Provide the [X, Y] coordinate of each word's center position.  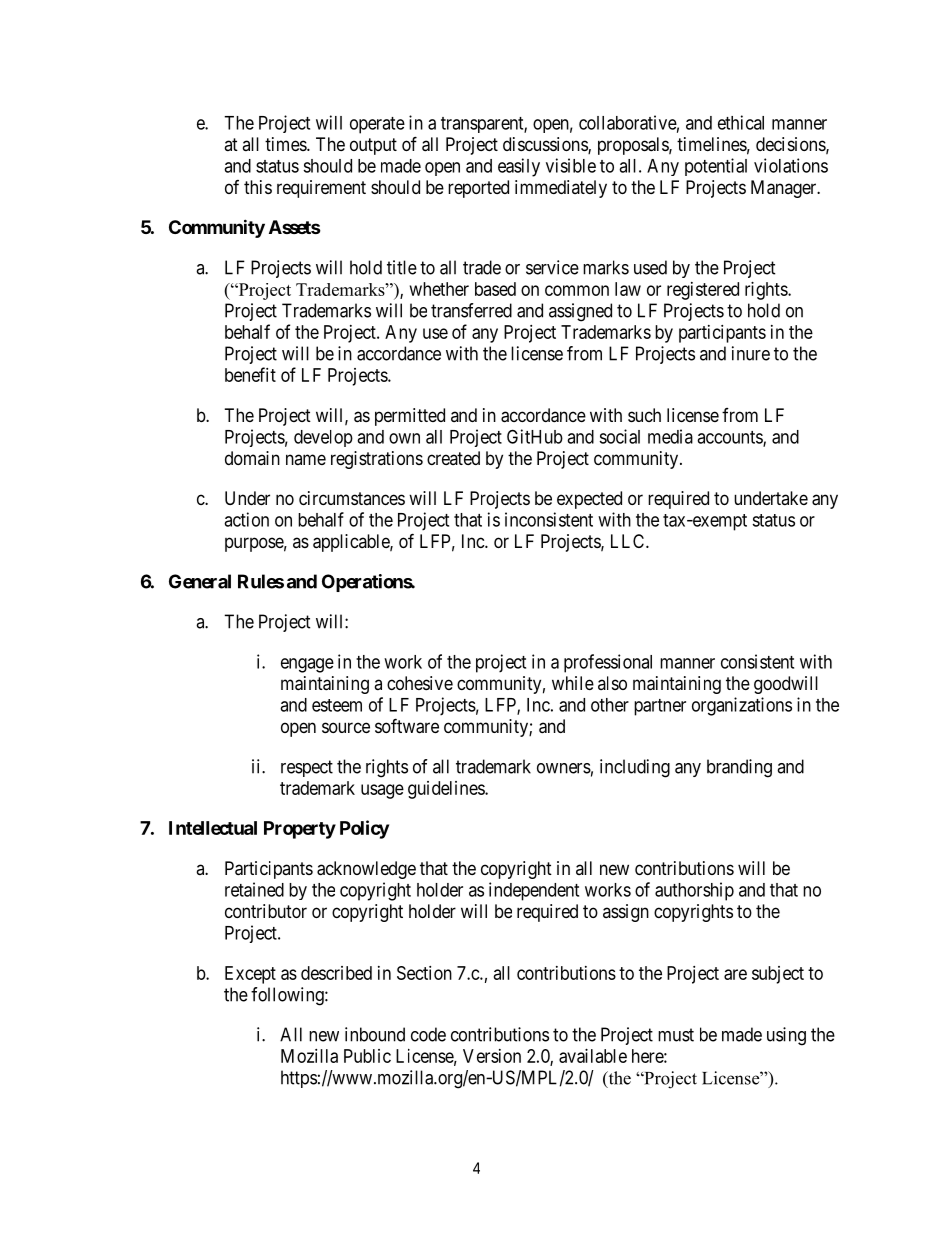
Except [250, 975]
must [676, 1035]
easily [519, 167]
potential [716, 167]
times [286, 144]
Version [492, 1056]
